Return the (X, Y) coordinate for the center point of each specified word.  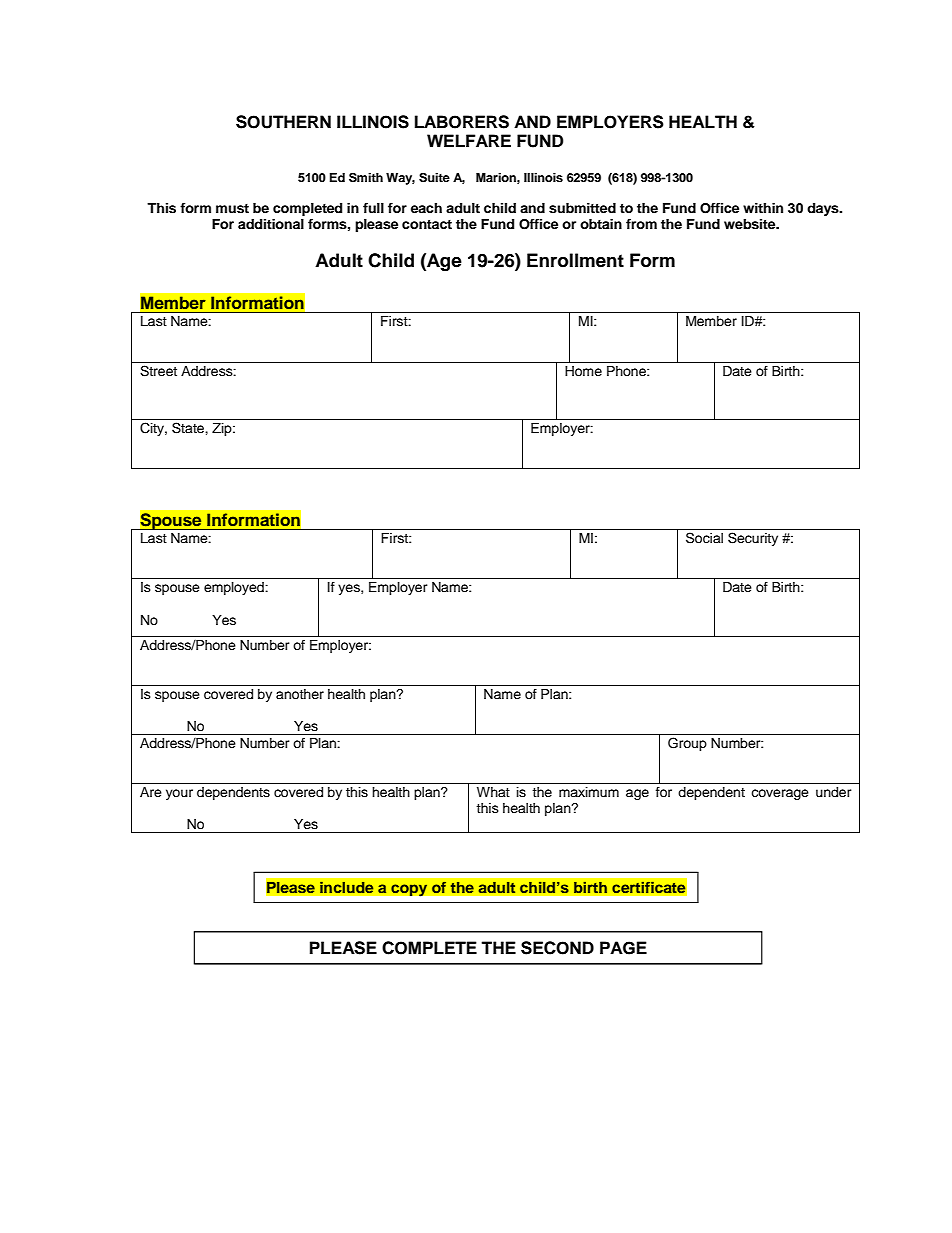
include (347, 887)
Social (704, 538)
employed (235, 588)
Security (753, 539)
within (763, 208)
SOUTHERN (283, 122)
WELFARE (469, 140)
